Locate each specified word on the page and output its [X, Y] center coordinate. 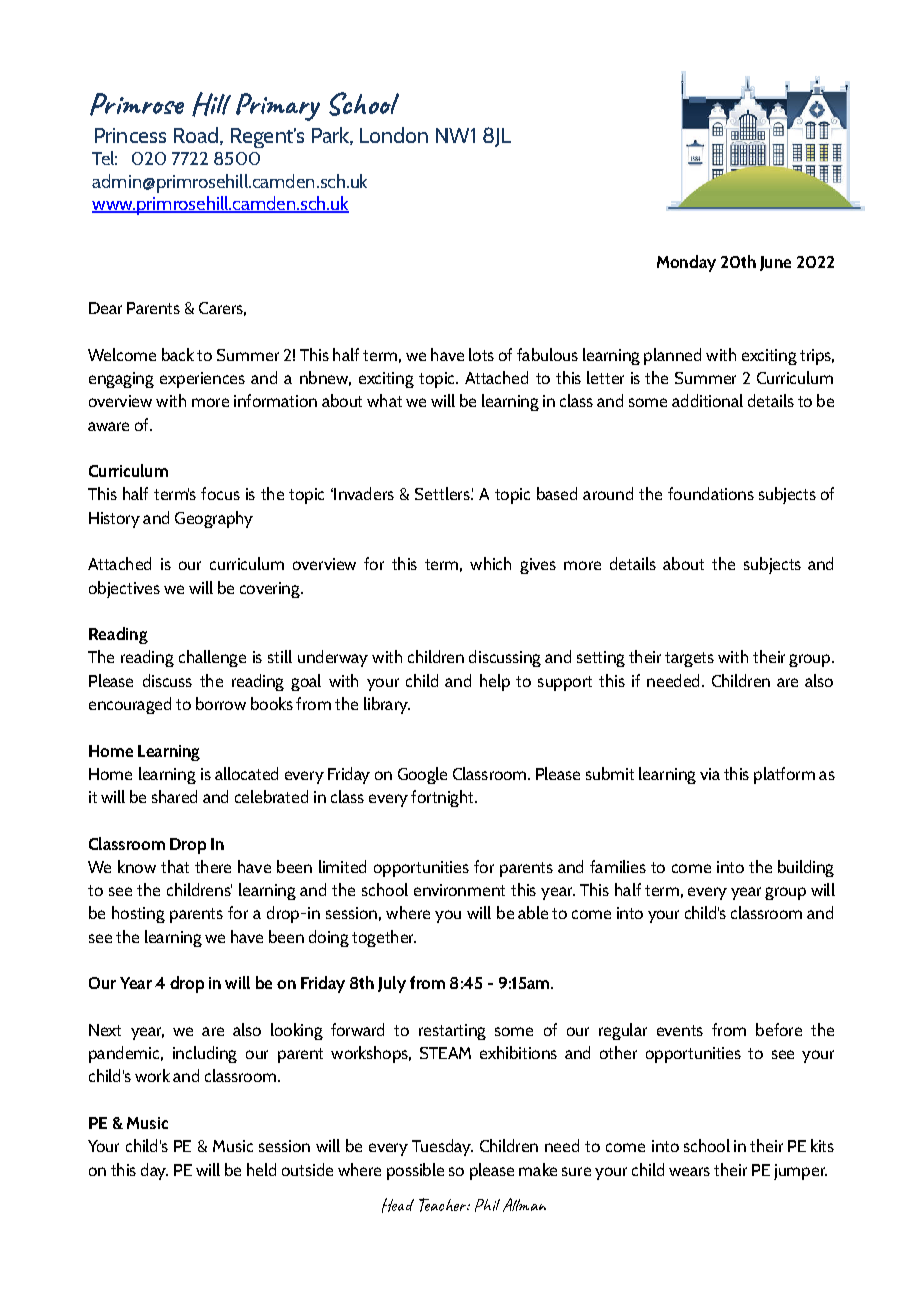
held [261, 1169]
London [394, 135]
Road [196, 135]
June [775, 263]
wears [689, 1171]
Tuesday [442, 1147]
